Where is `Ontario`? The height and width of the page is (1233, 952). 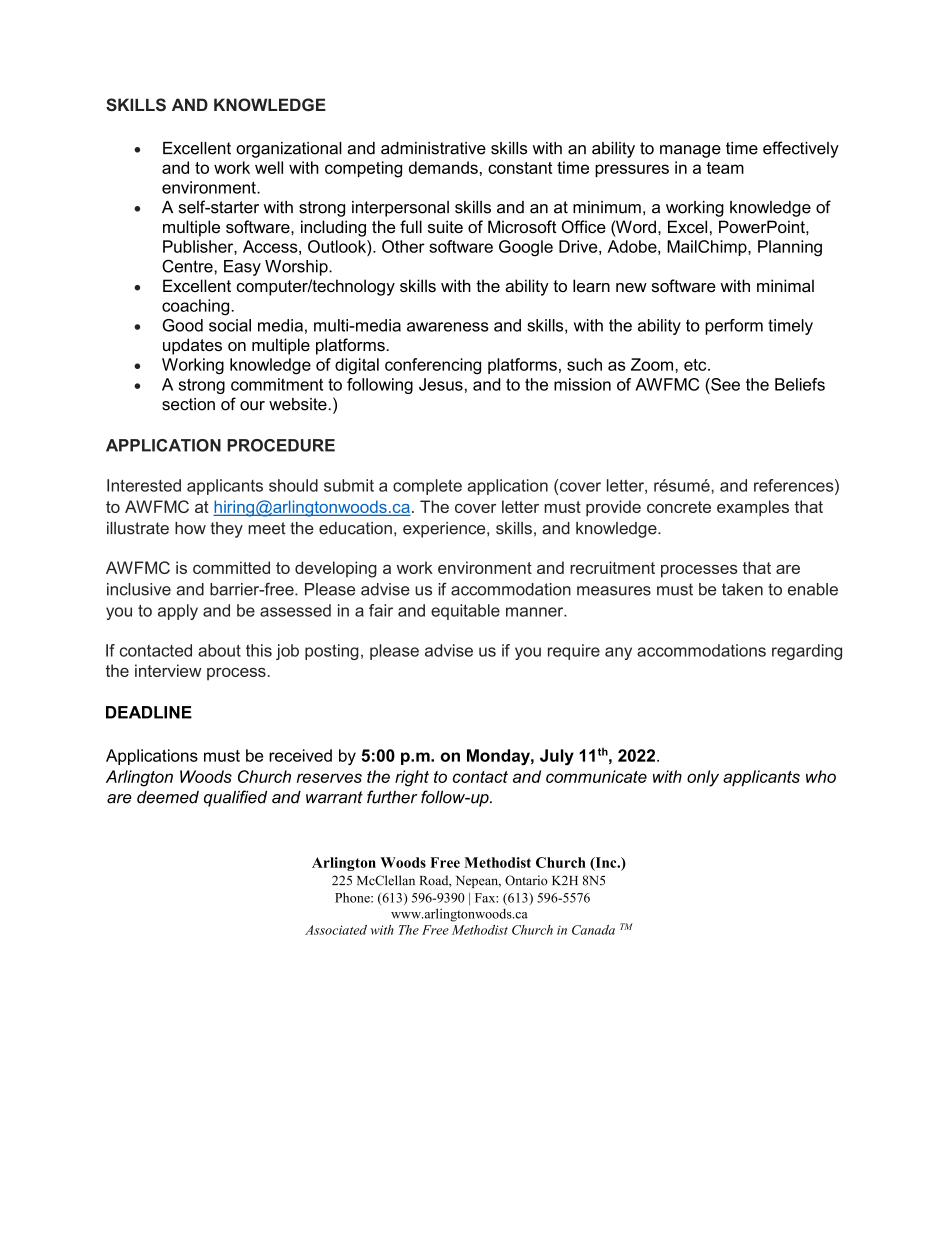 Ontario is located at coordinates (526, 880).
